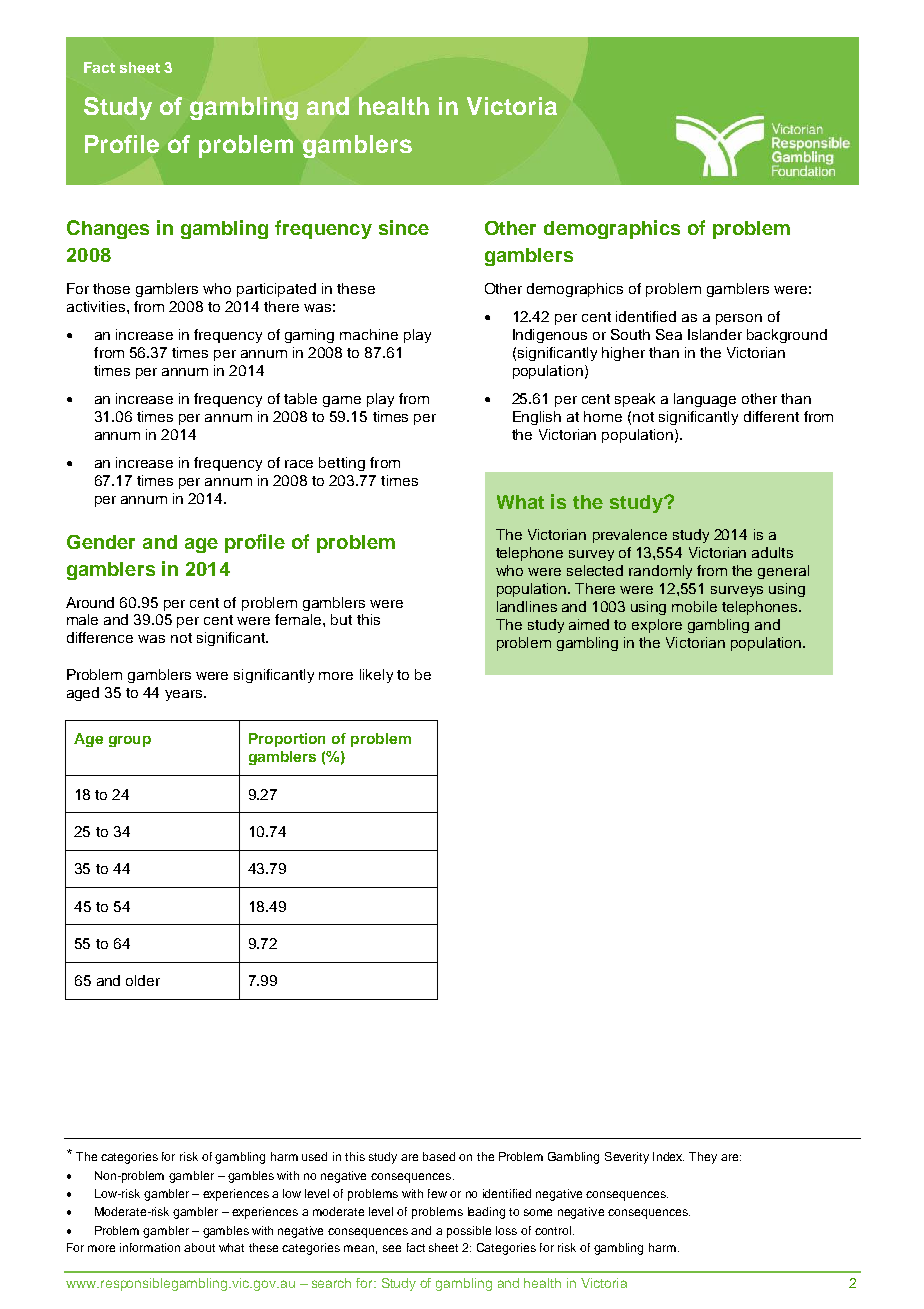  Describe the element at coordinates (657, 626) in the screenshot. I see `explore` at that location.
